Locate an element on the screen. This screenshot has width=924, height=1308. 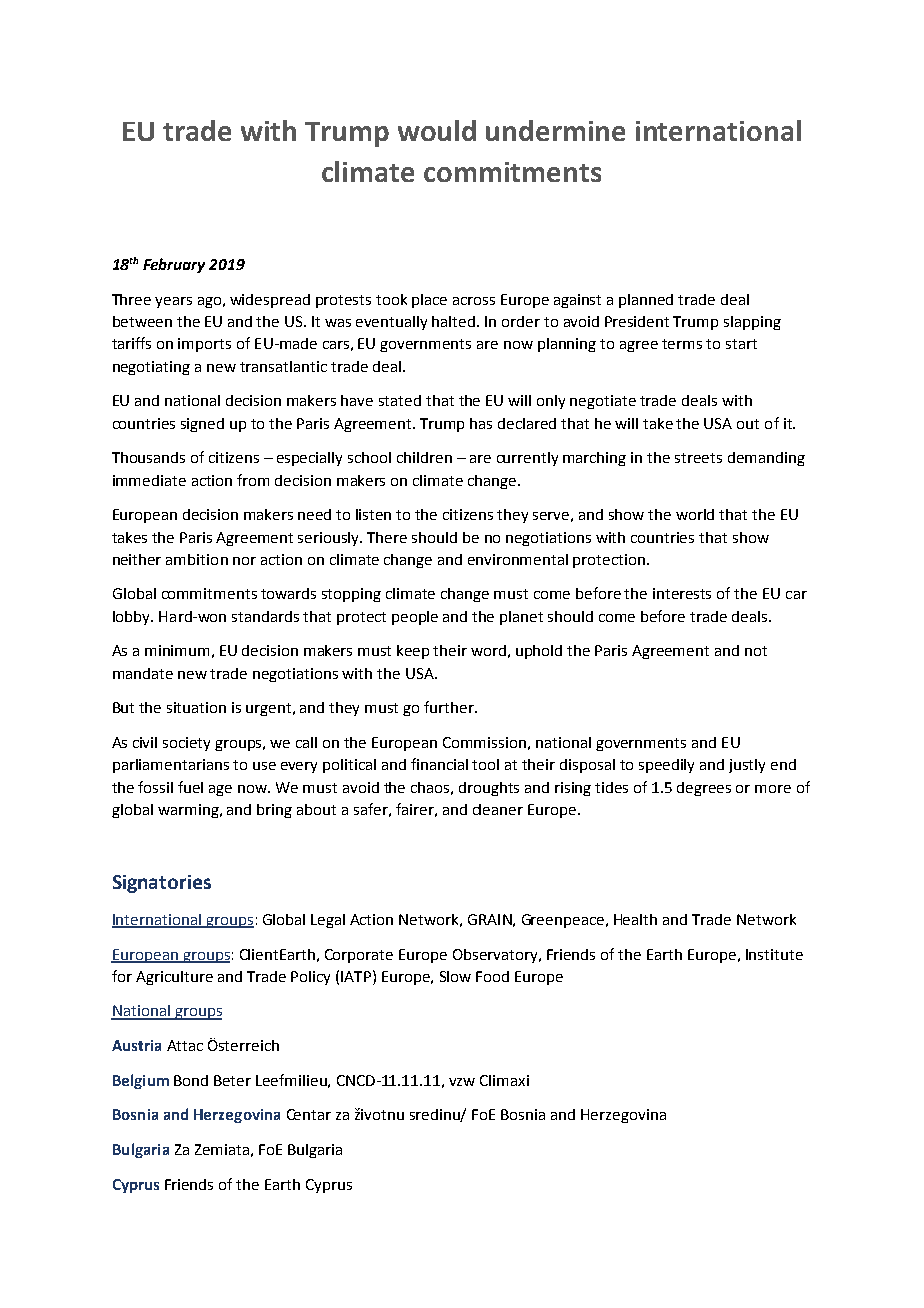
financial is located at coordinates (439, 764).
